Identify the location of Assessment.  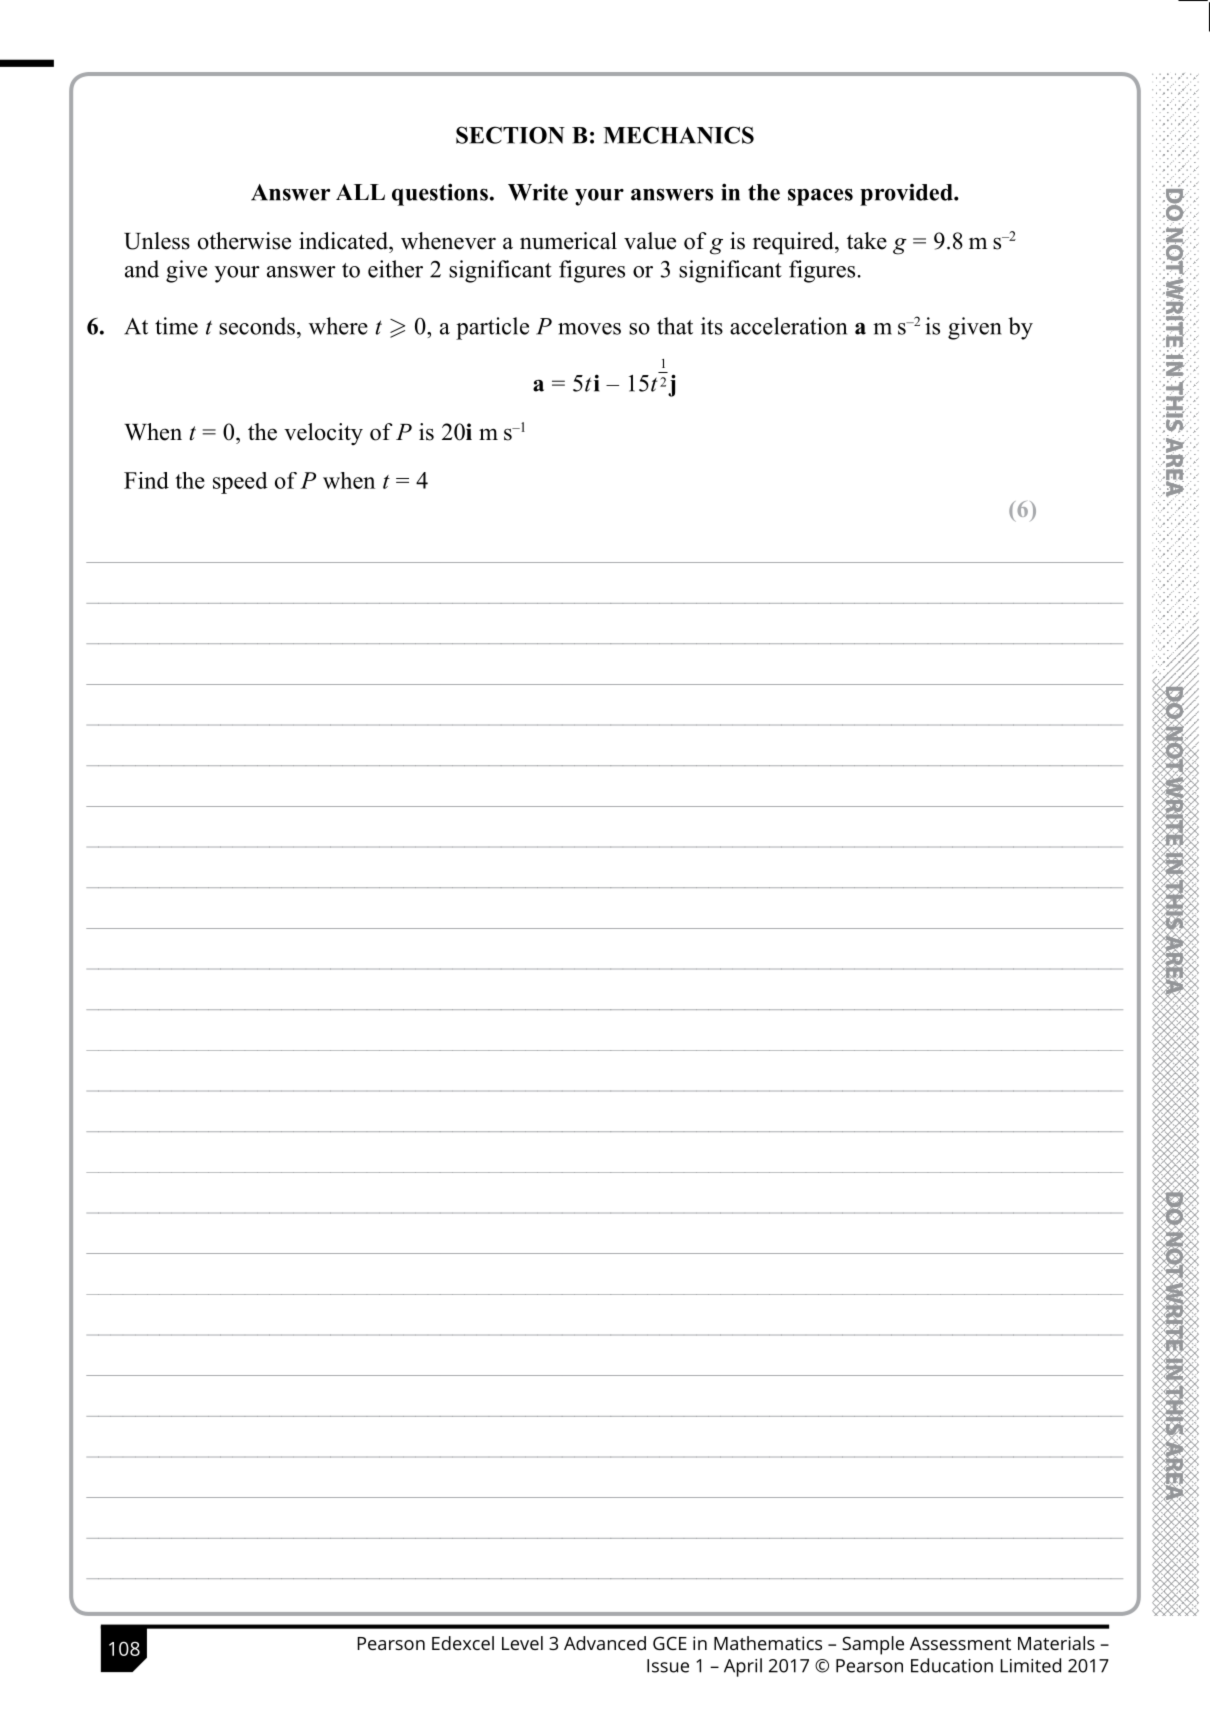
(960, 1643).
